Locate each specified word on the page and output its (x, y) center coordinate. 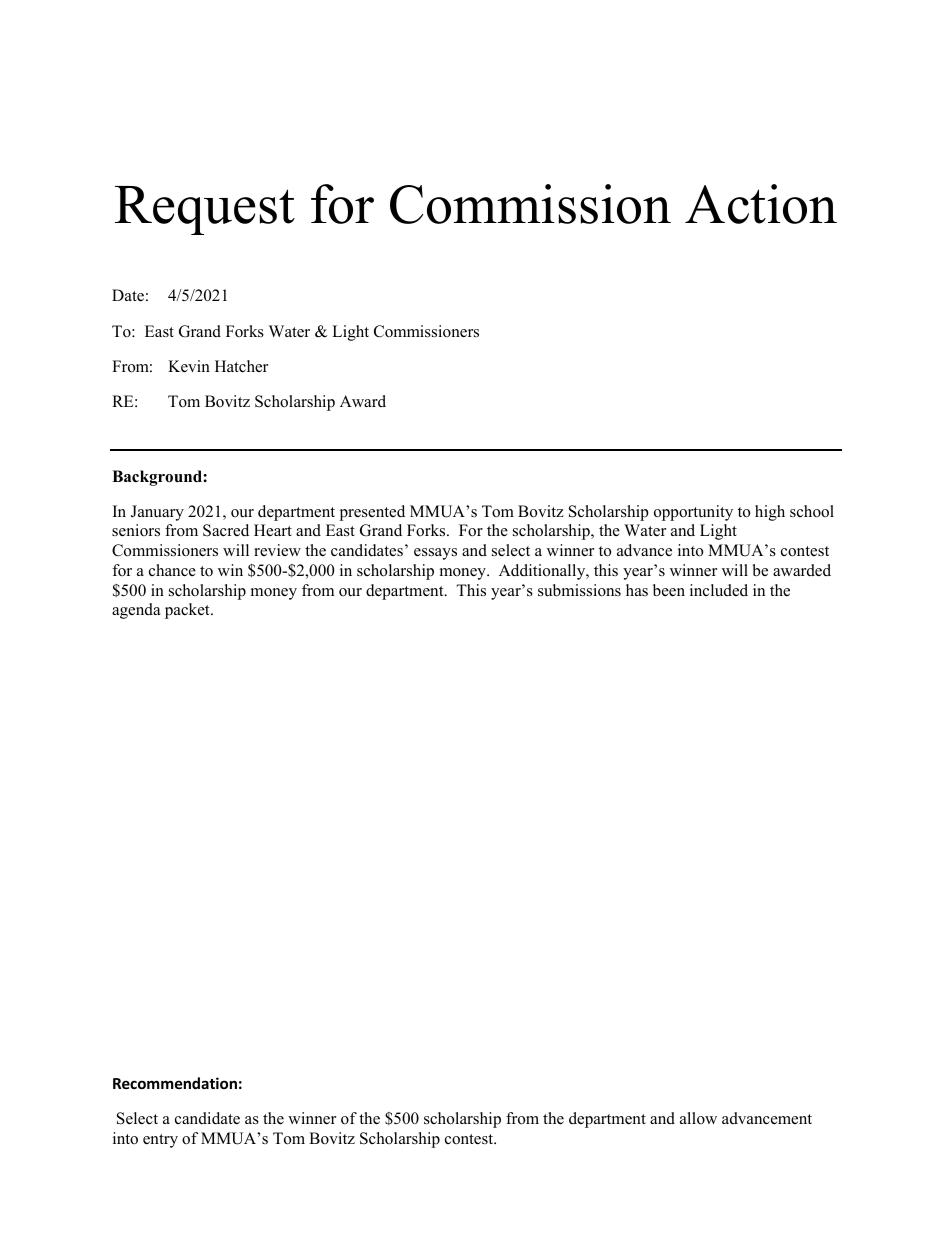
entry (160, 1141)
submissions (579, 590)
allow (698, 1118)
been (669, 590)
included (719, 590)
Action (761, 204)
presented (372, 513)
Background (158, 478)
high (770, 513)
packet (188, 611)
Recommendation (175, 1083)
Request (205, 210)
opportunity (693, 513)
